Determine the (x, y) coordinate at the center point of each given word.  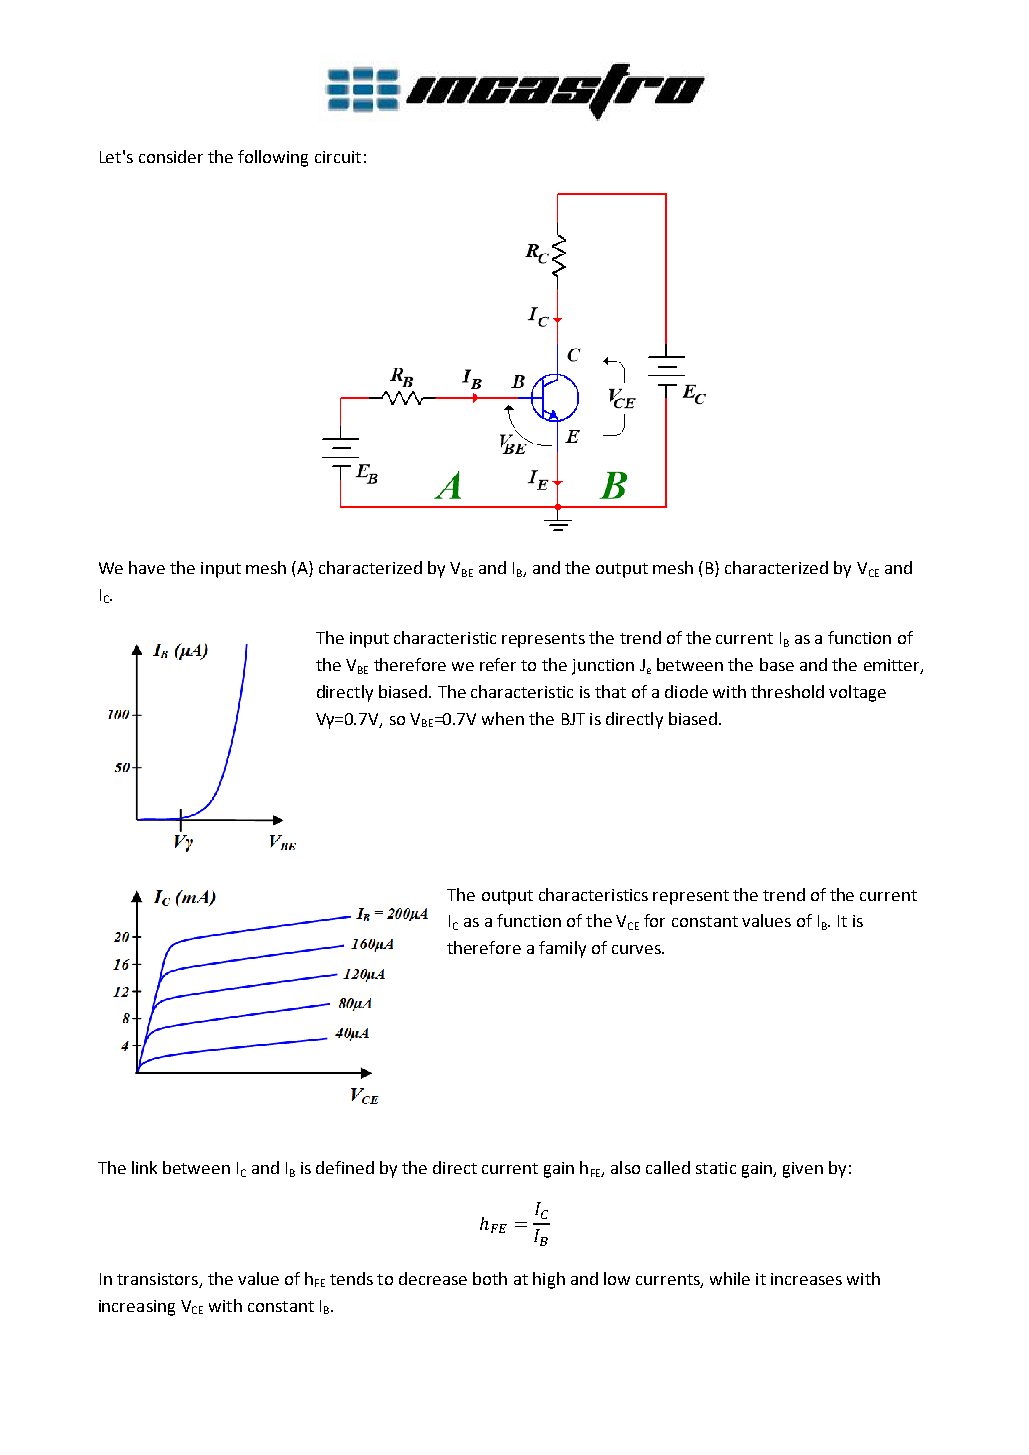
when (503, 718)
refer (498, 664)
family (562, 949)
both (490, 1278)
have (147, 567)
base (777, 664)
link (144, 1167)
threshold (787, 691)
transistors (159, 1280)
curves (637, 949)
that (610, 691)
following (273, 158)
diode (686, 691)
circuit (338, 157)
